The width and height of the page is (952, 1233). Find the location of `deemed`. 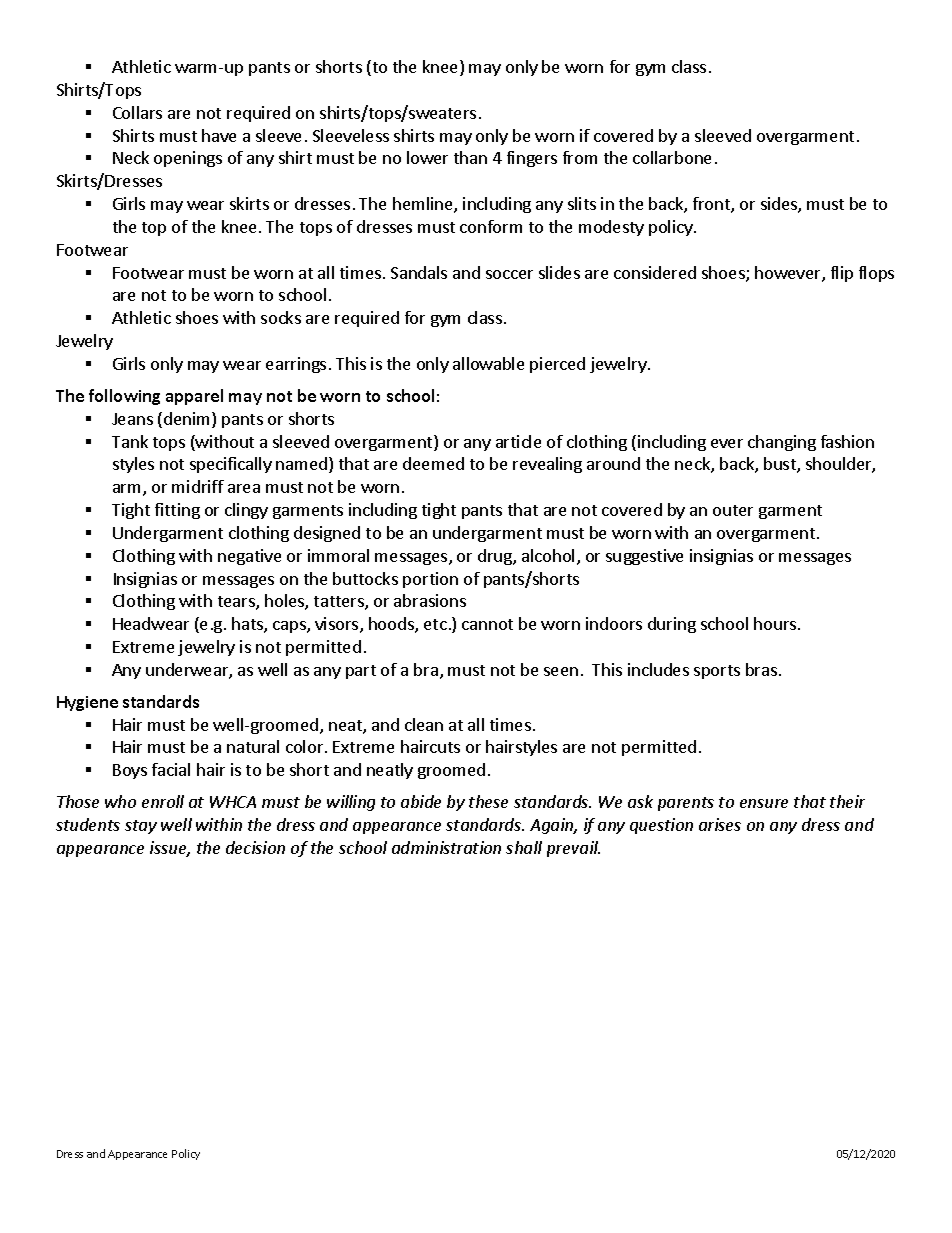

deemed is located at coordinates (433, 463).
